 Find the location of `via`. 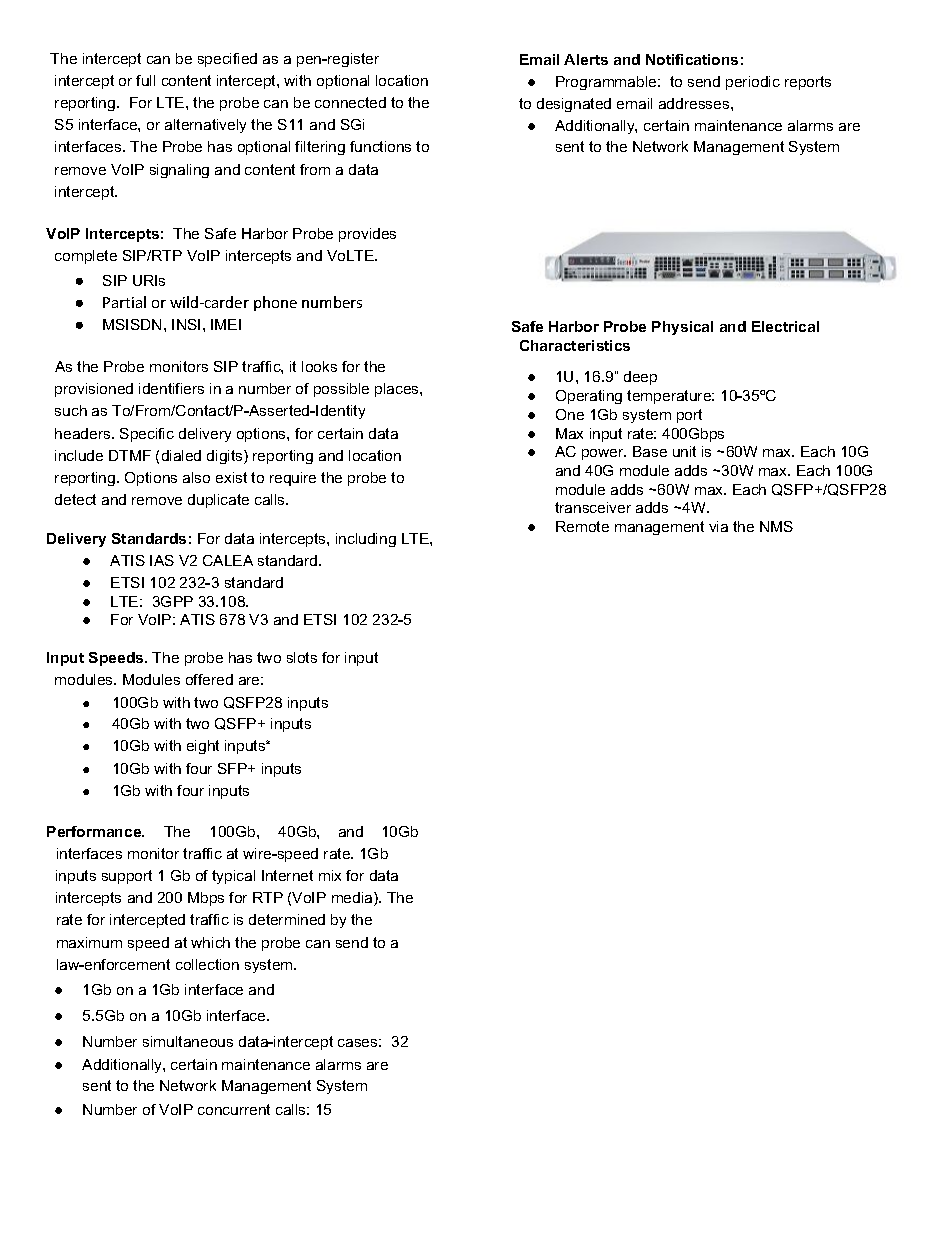

via is located at coordinates (718, 526).
